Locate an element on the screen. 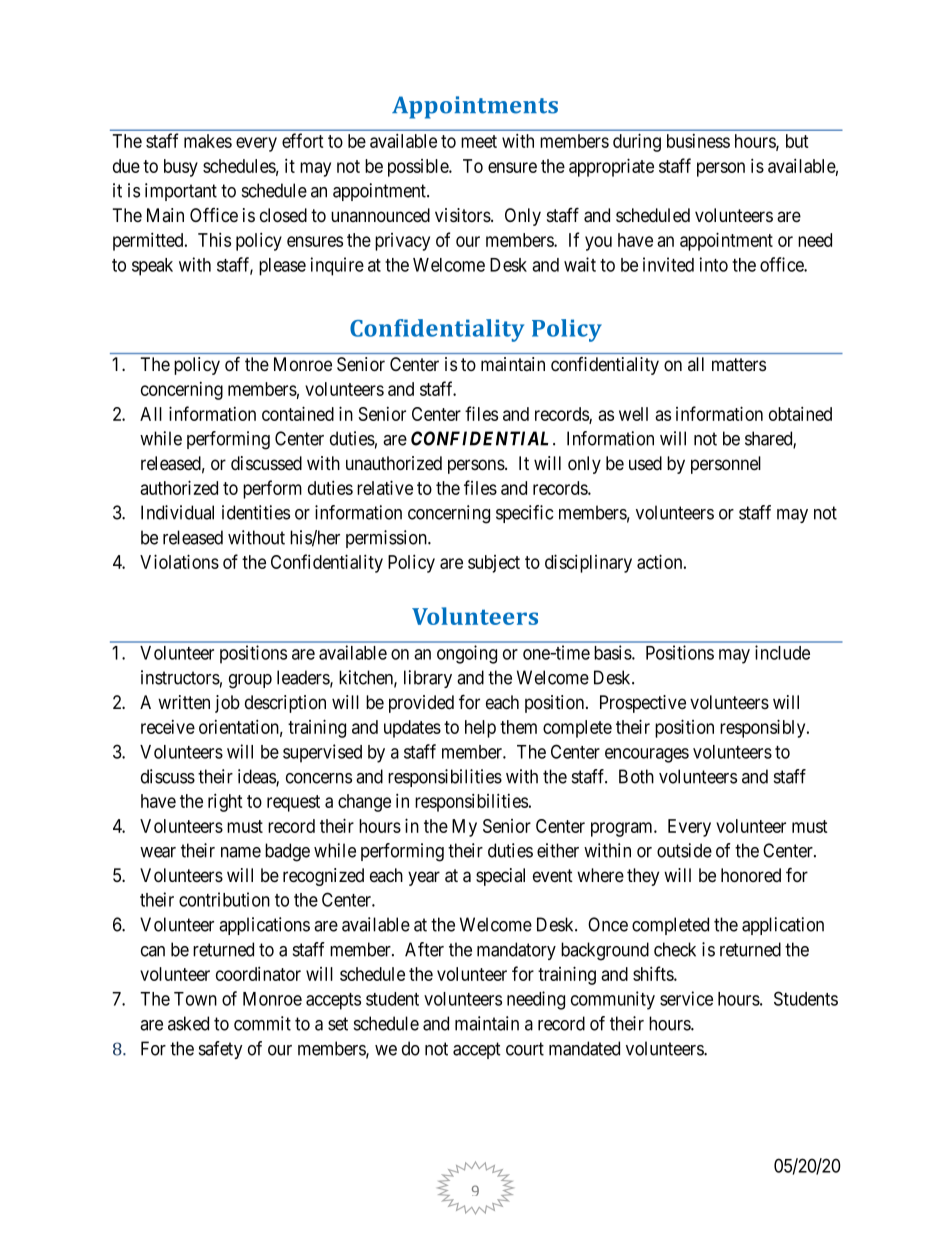 Image resolution: width=952 pixels, height=1233 pixels. service is located at coordinates (686, 998).
